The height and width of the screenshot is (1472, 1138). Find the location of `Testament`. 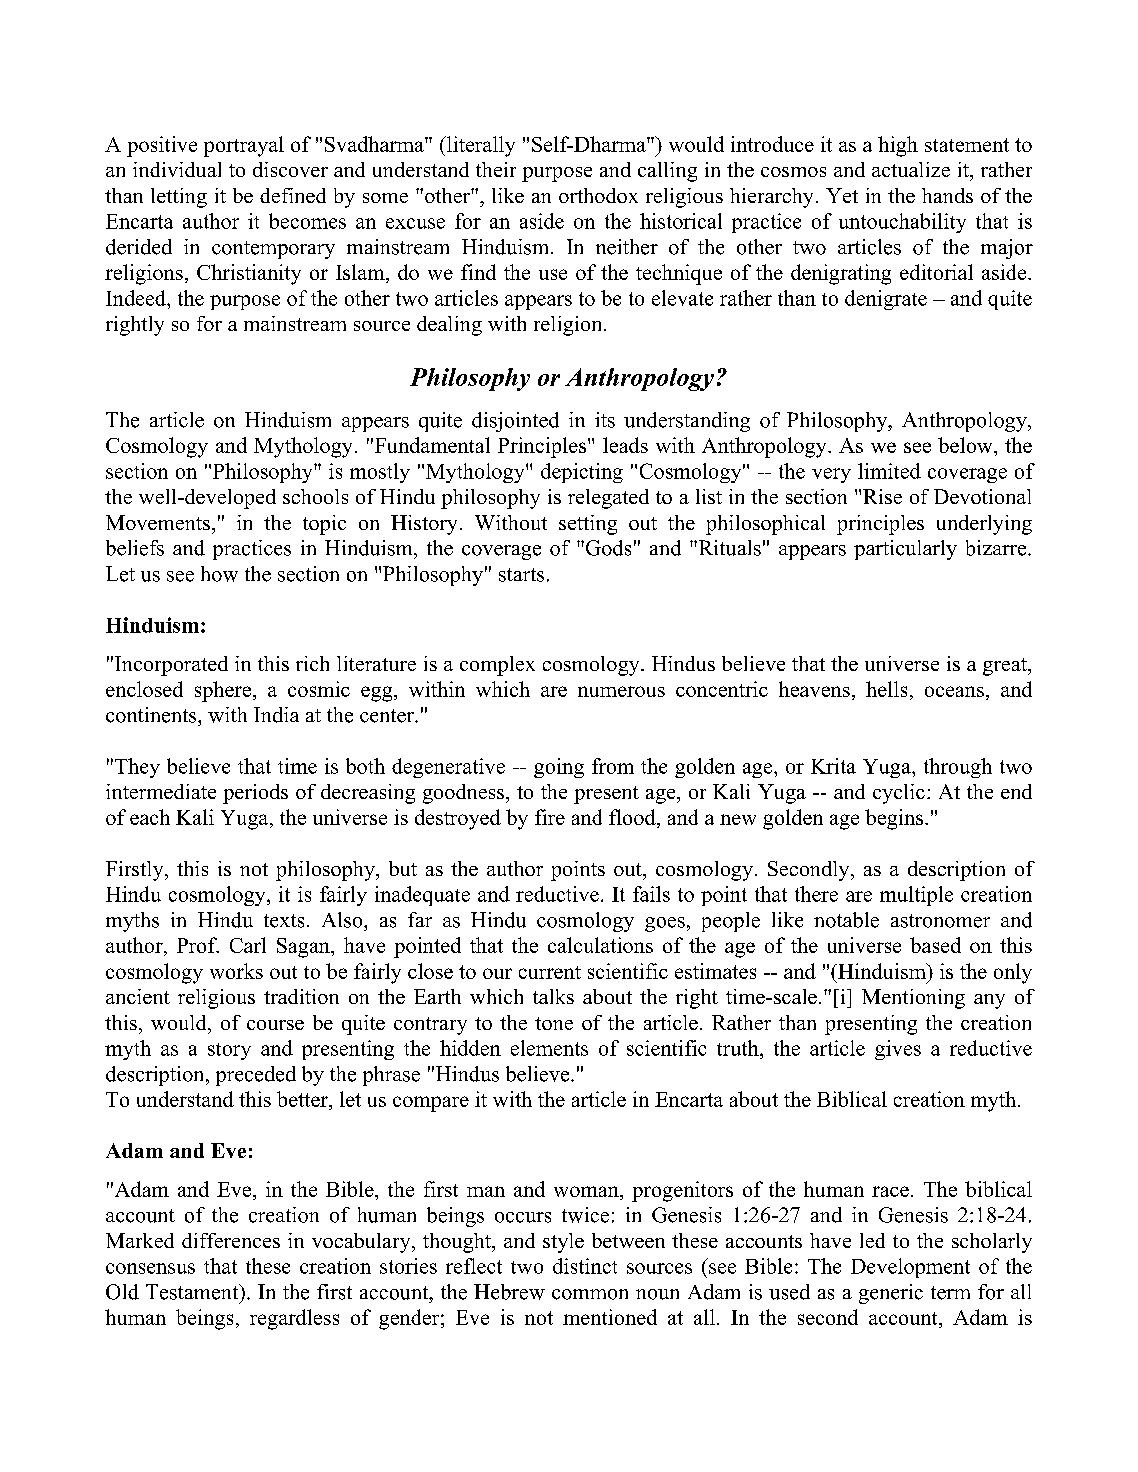

Testament is located at coordinates (193, 1292).
